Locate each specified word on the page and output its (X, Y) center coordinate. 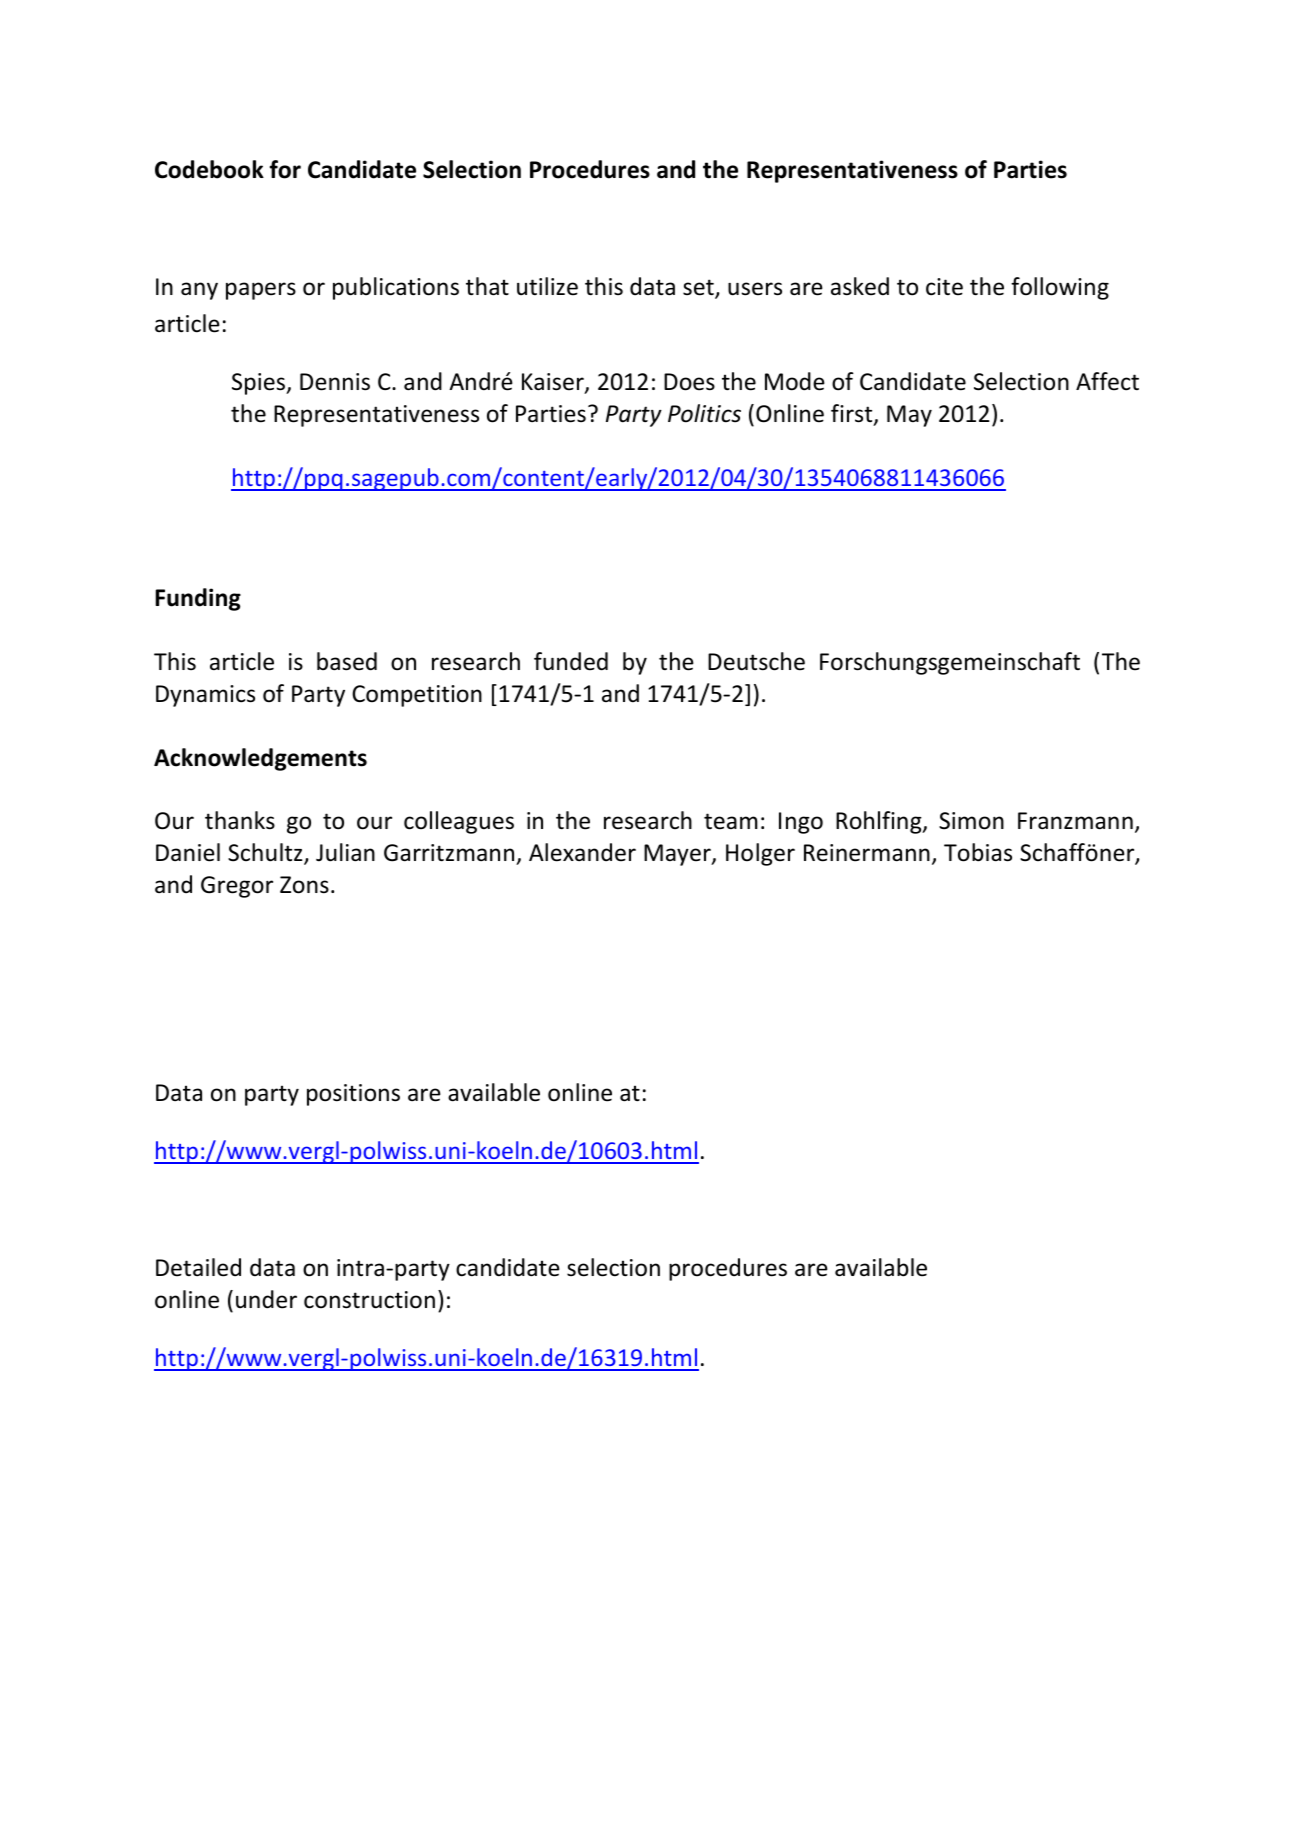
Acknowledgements (260, 759)
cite (944, 287)
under (266, 1299)
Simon (971, 821)
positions (353, 1095)
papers (261, 291)
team (731, 821)
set (699, 289)
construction (369, 1300)
